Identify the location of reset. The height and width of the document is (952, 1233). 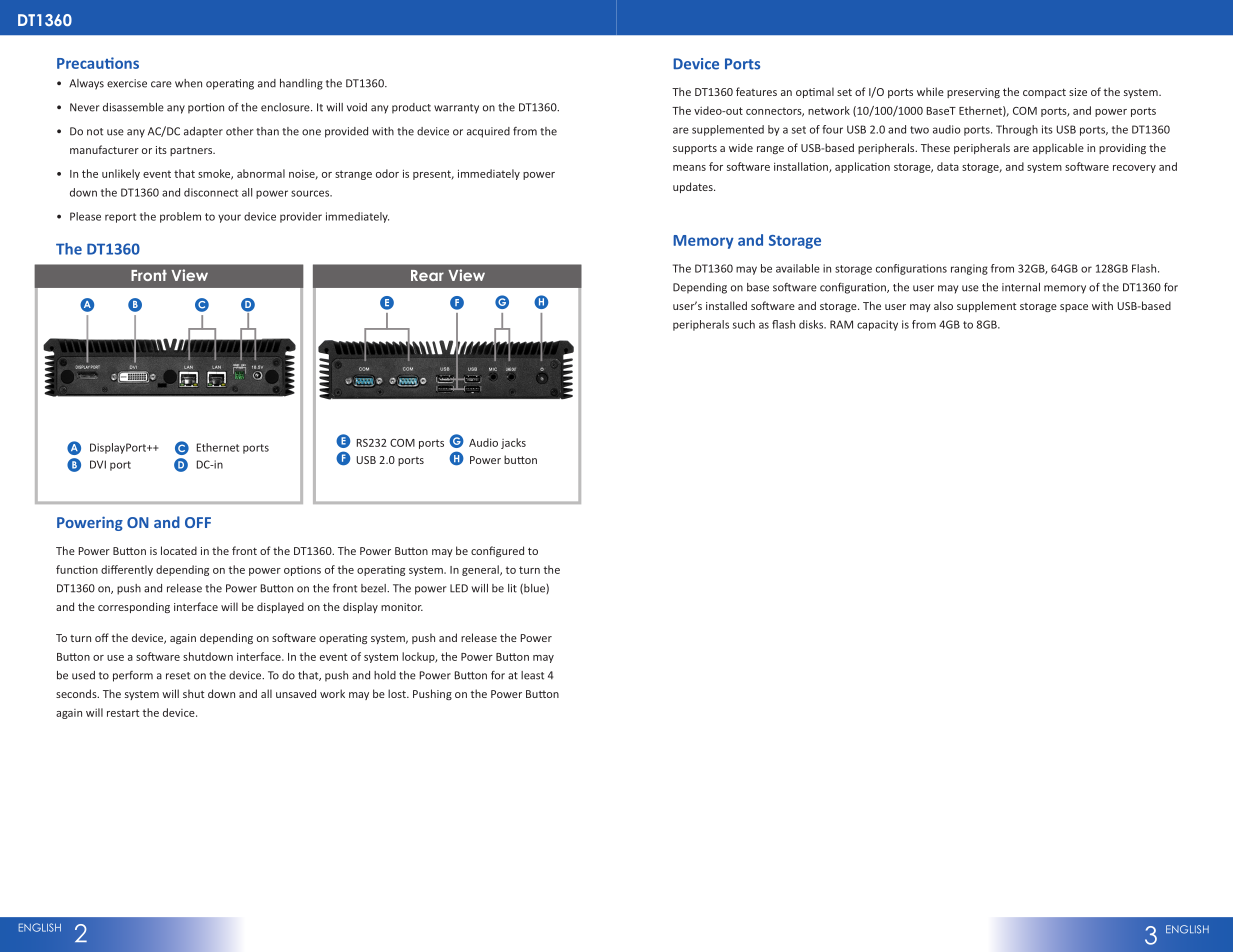
(178, 676).
